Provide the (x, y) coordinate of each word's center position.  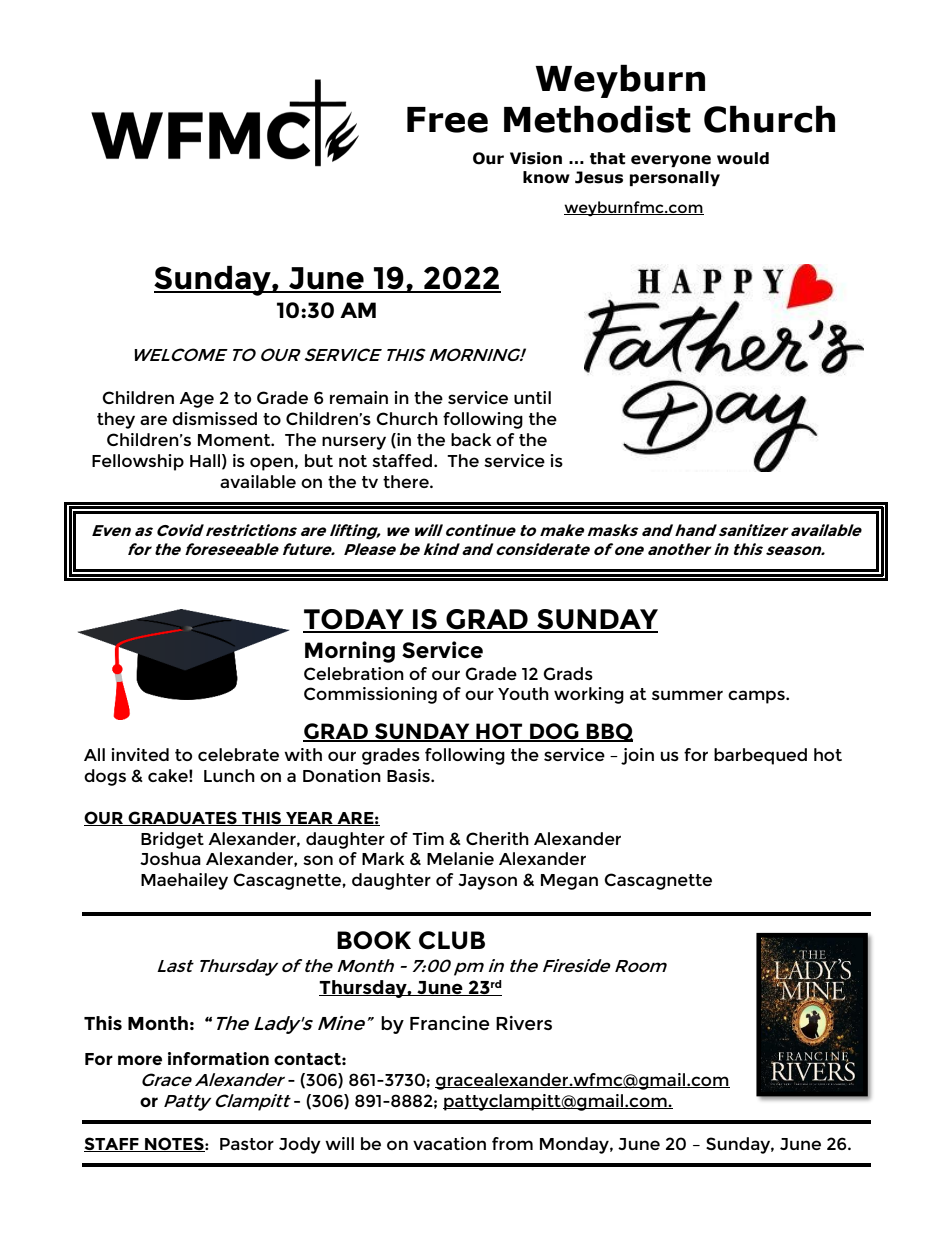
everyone (671, 161)
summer (687, 695)
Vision (536, 158)
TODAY (354, 620)
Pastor (247, 1144)
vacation (449, 1143)
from (512, 1143)
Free (447, 120)
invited (140, 754)
